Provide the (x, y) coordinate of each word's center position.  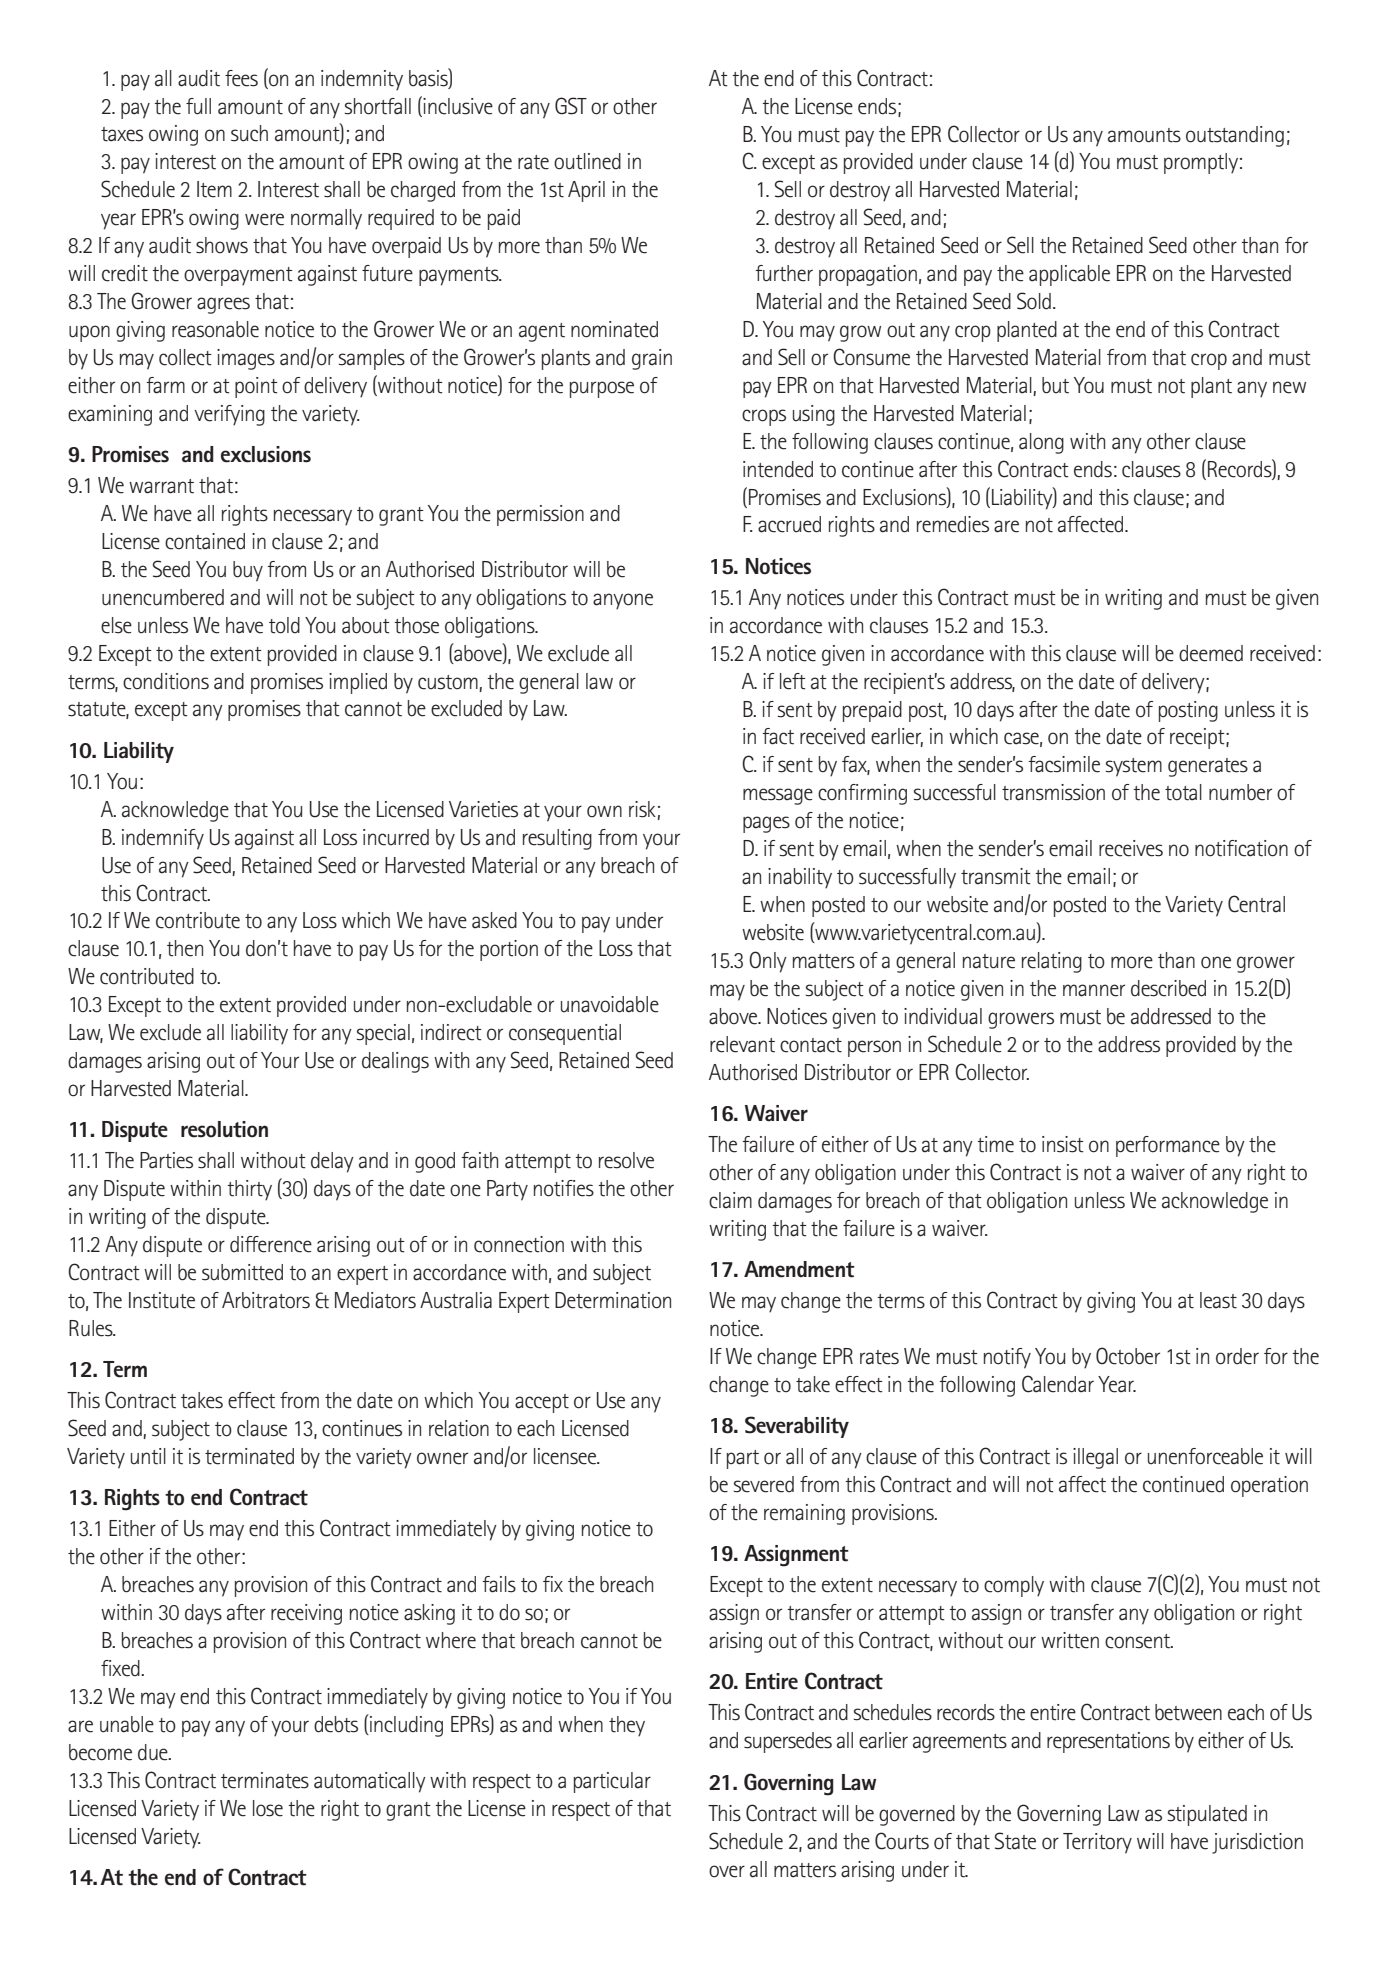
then (185, 948)
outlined (587, 161)
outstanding (1235, 136)
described (1168, 988)
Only (768, 962)
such (249, 133)
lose (268, 1808)
